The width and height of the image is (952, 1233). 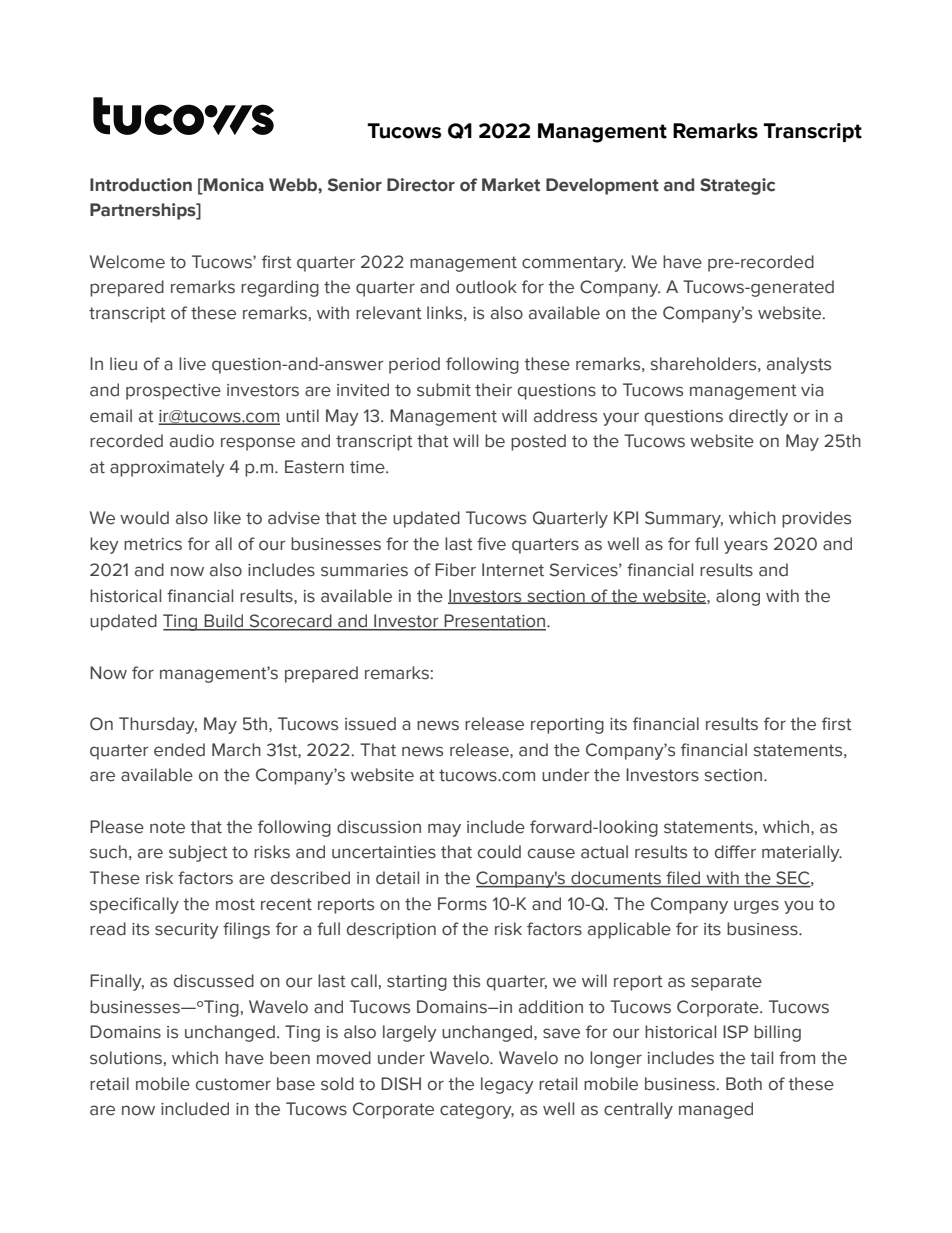 What do you see at coordinates (499, 852) in the image?
I see `could` at bounding box center [499, 852].
